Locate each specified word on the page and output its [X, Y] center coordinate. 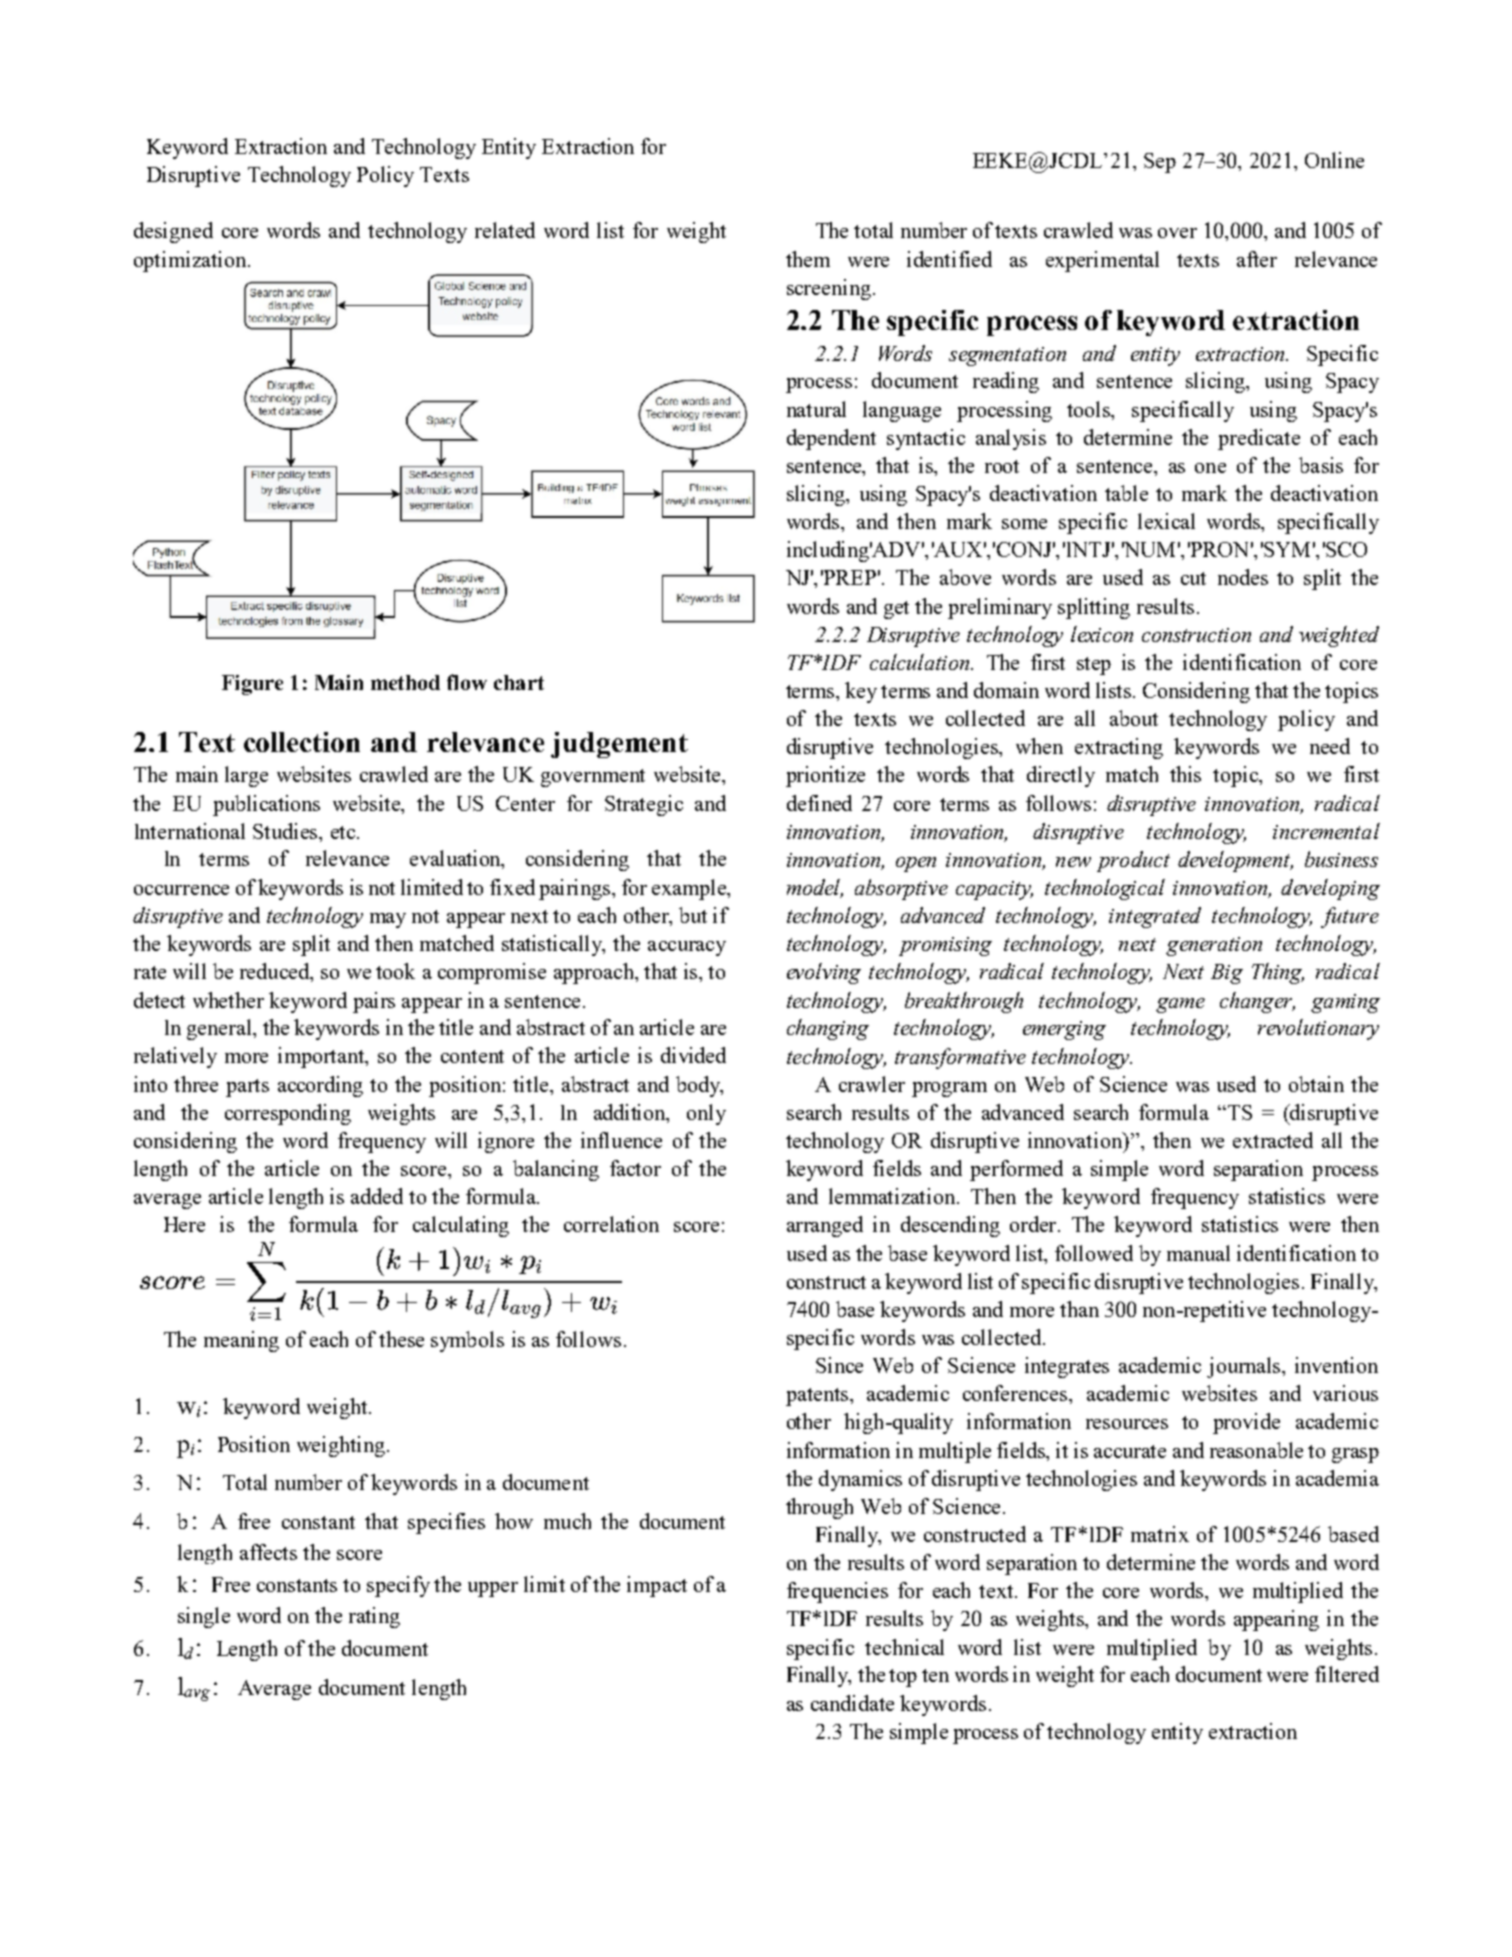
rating [374, 1617]
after [1257, 259]
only [706, 1114]
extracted [1273, 1140]
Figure [252, 685]
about [1134, 718]
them [808, 259]
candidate [852, 1703]
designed [173, 232]
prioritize [825, 776]
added [377, 1196]
